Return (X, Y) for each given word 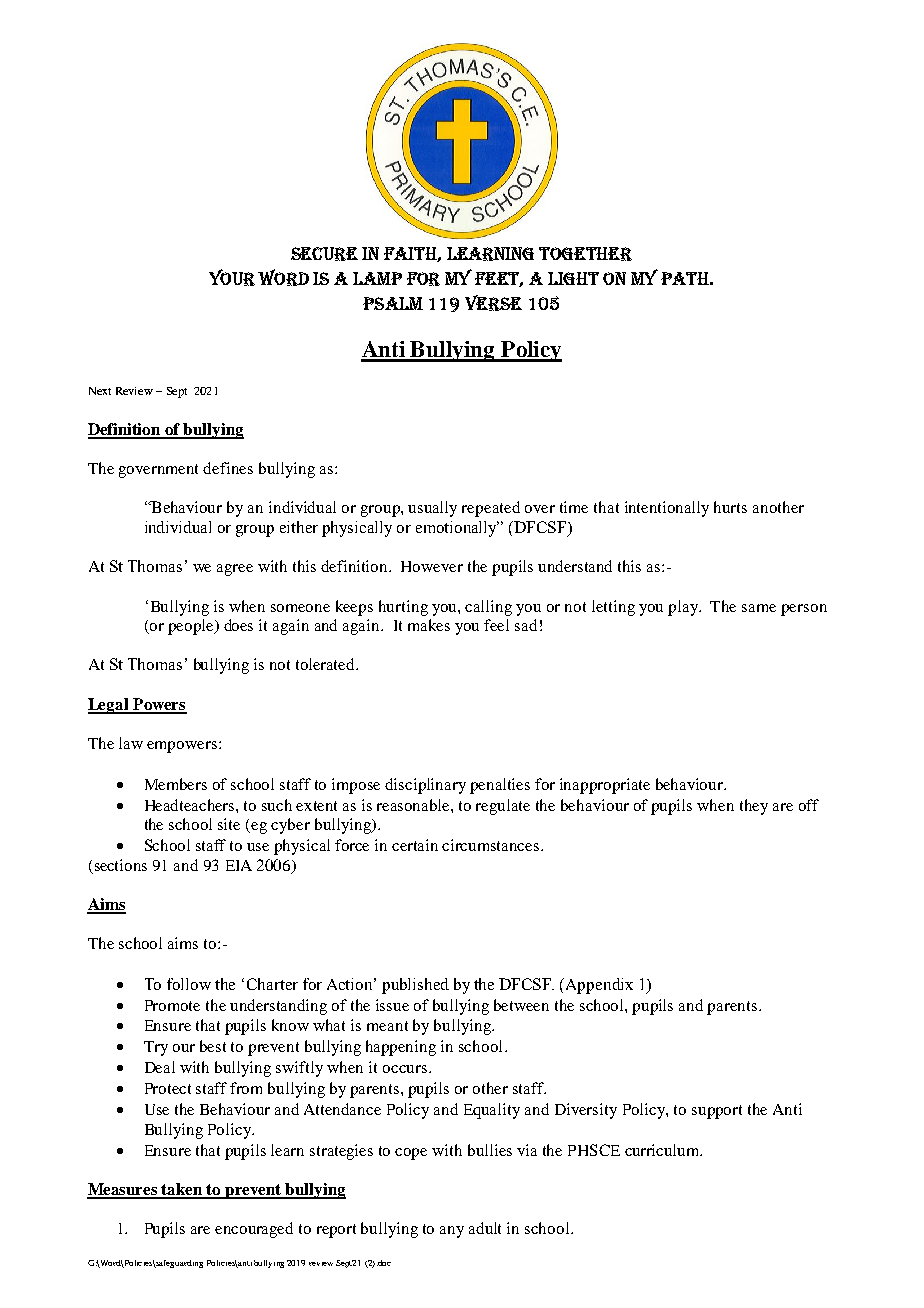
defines (228, 468)
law (131, 743)
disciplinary (425, 786)
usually (432, 509)
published (415, 986)
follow (189, 984)
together (585, 254)
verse (493, 303)
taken (183, 1190)
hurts (730, 507)
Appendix (599, 986)
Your (232, 277)
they (754, 807)
